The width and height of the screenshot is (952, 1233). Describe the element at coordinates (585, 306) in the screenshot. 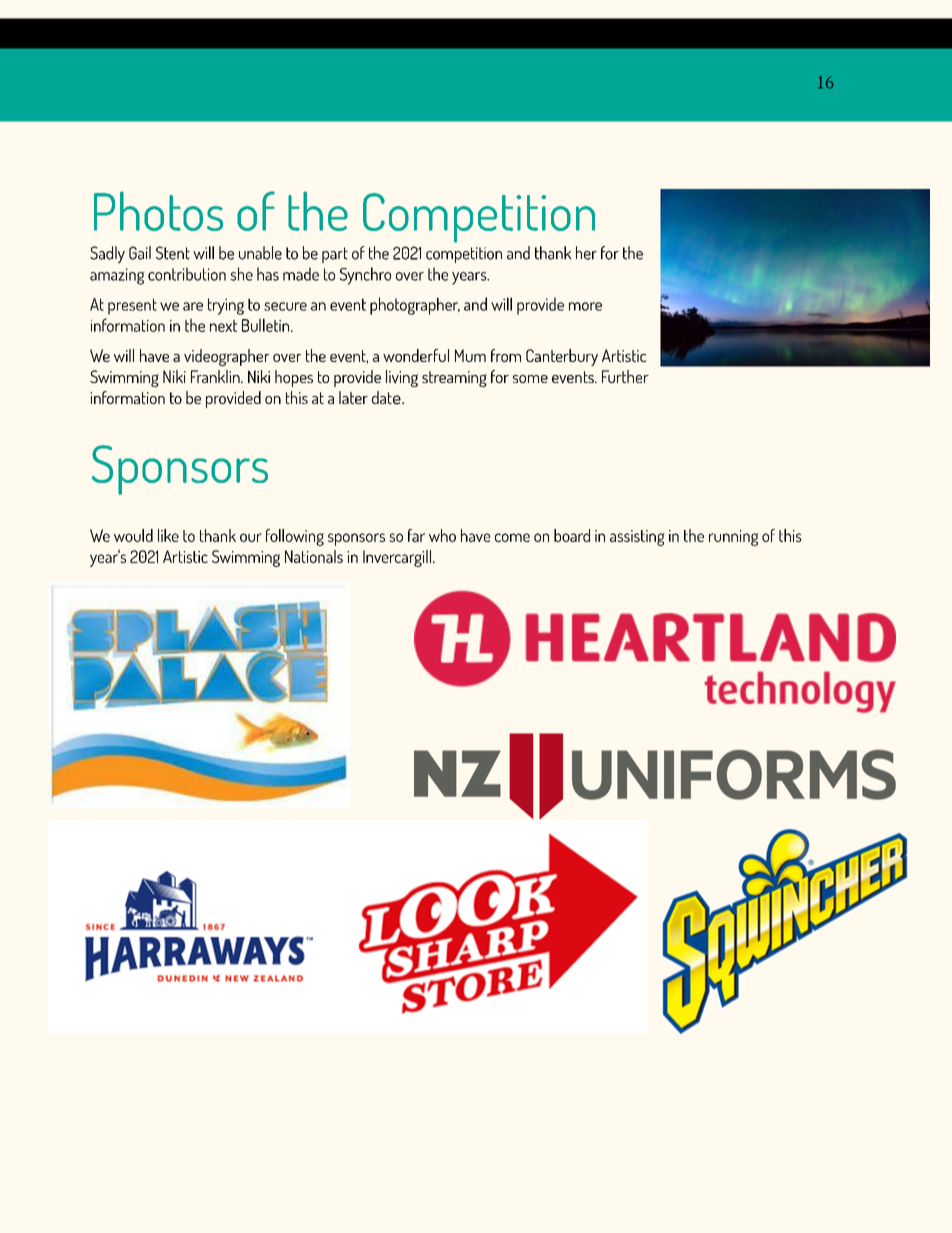

I see `more` at that location.
